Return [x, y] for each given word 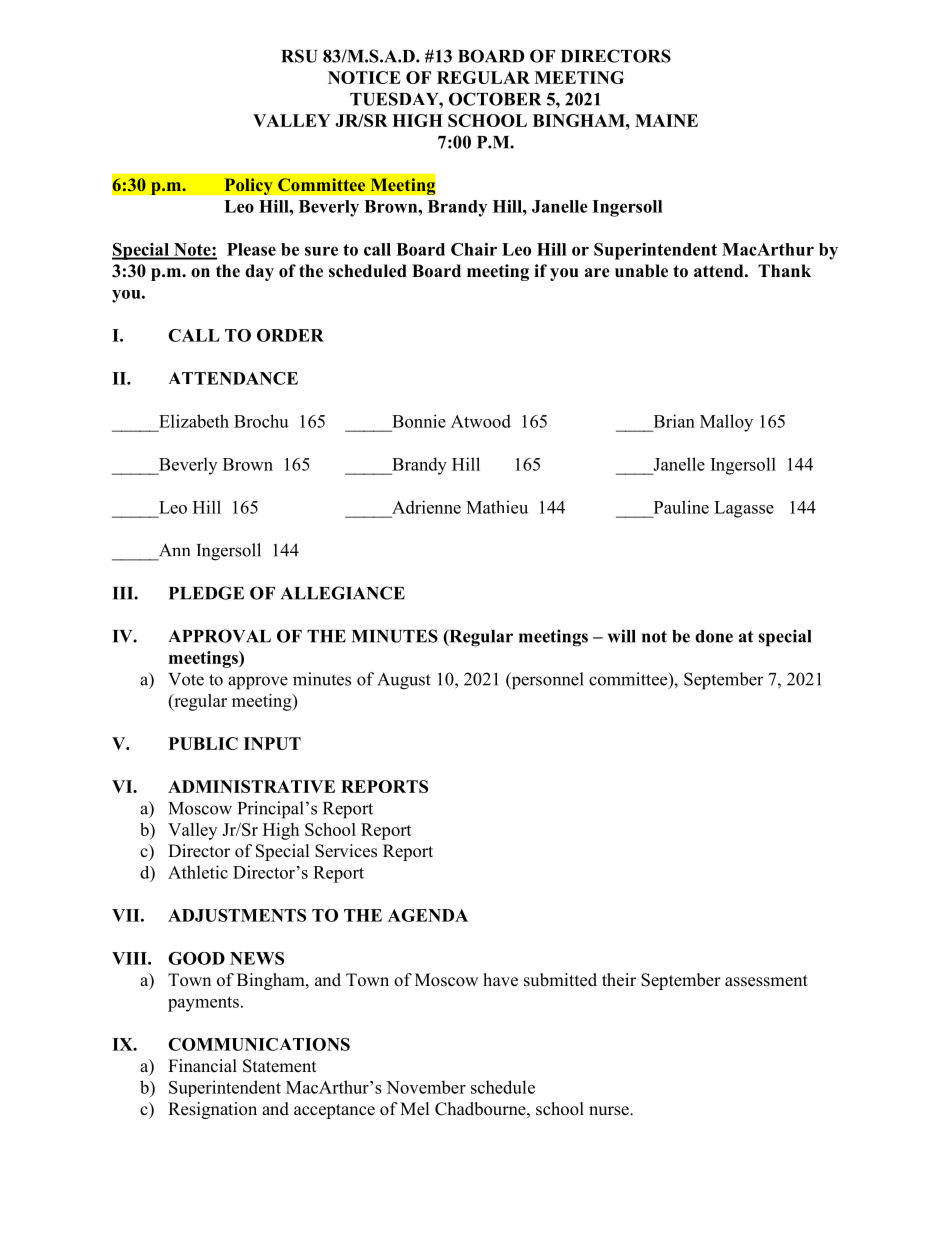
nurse [610, 1111]
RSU [299, 56]
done [714, 636]
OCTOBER [495, 99]
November [426, 1087]
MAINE [666, 120]
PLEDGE [206, 593]
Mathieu [497, 507]
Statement [279, 1066]
